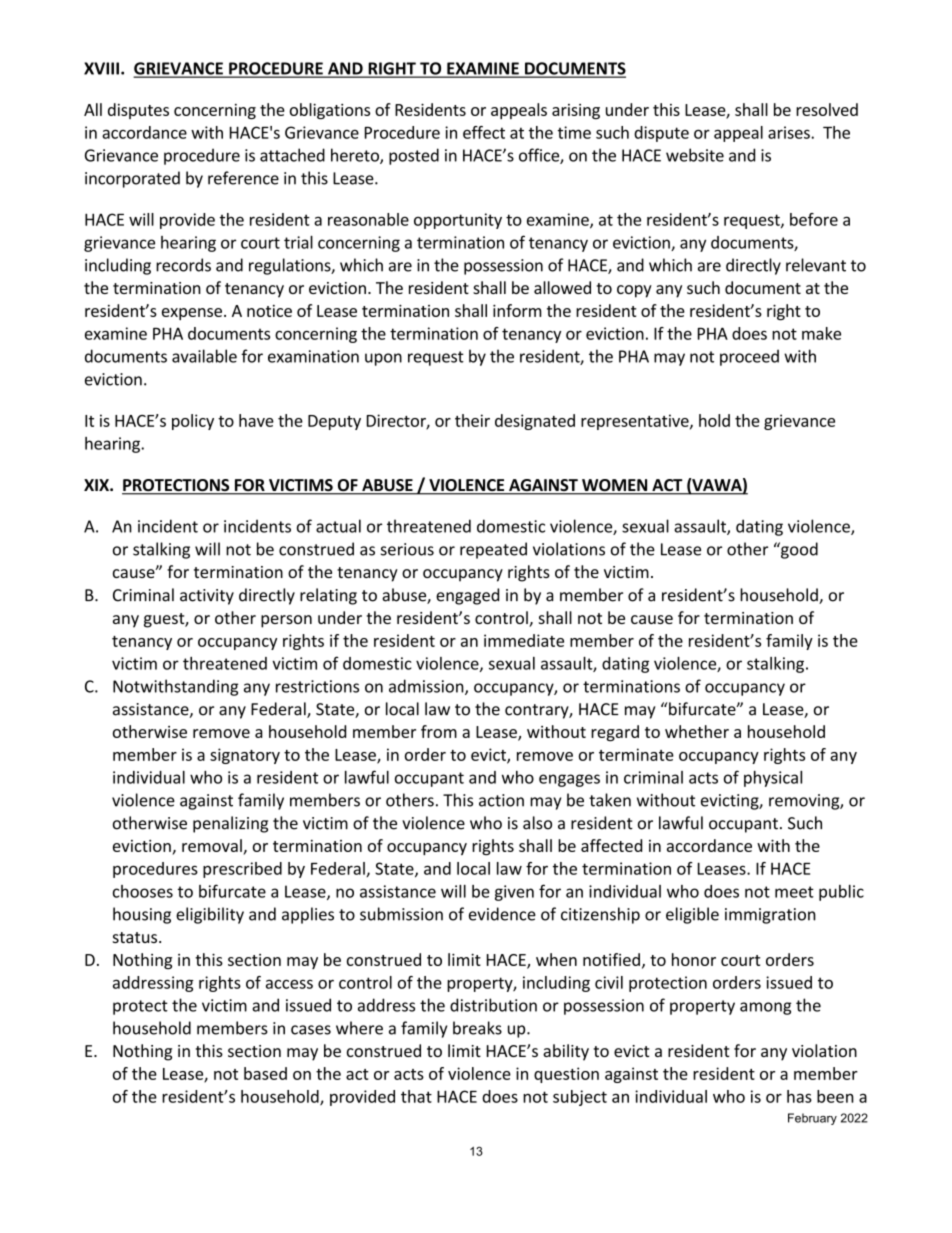 The width and height of the document is (952, 1233). I want to click on good, so click(798, 550).
